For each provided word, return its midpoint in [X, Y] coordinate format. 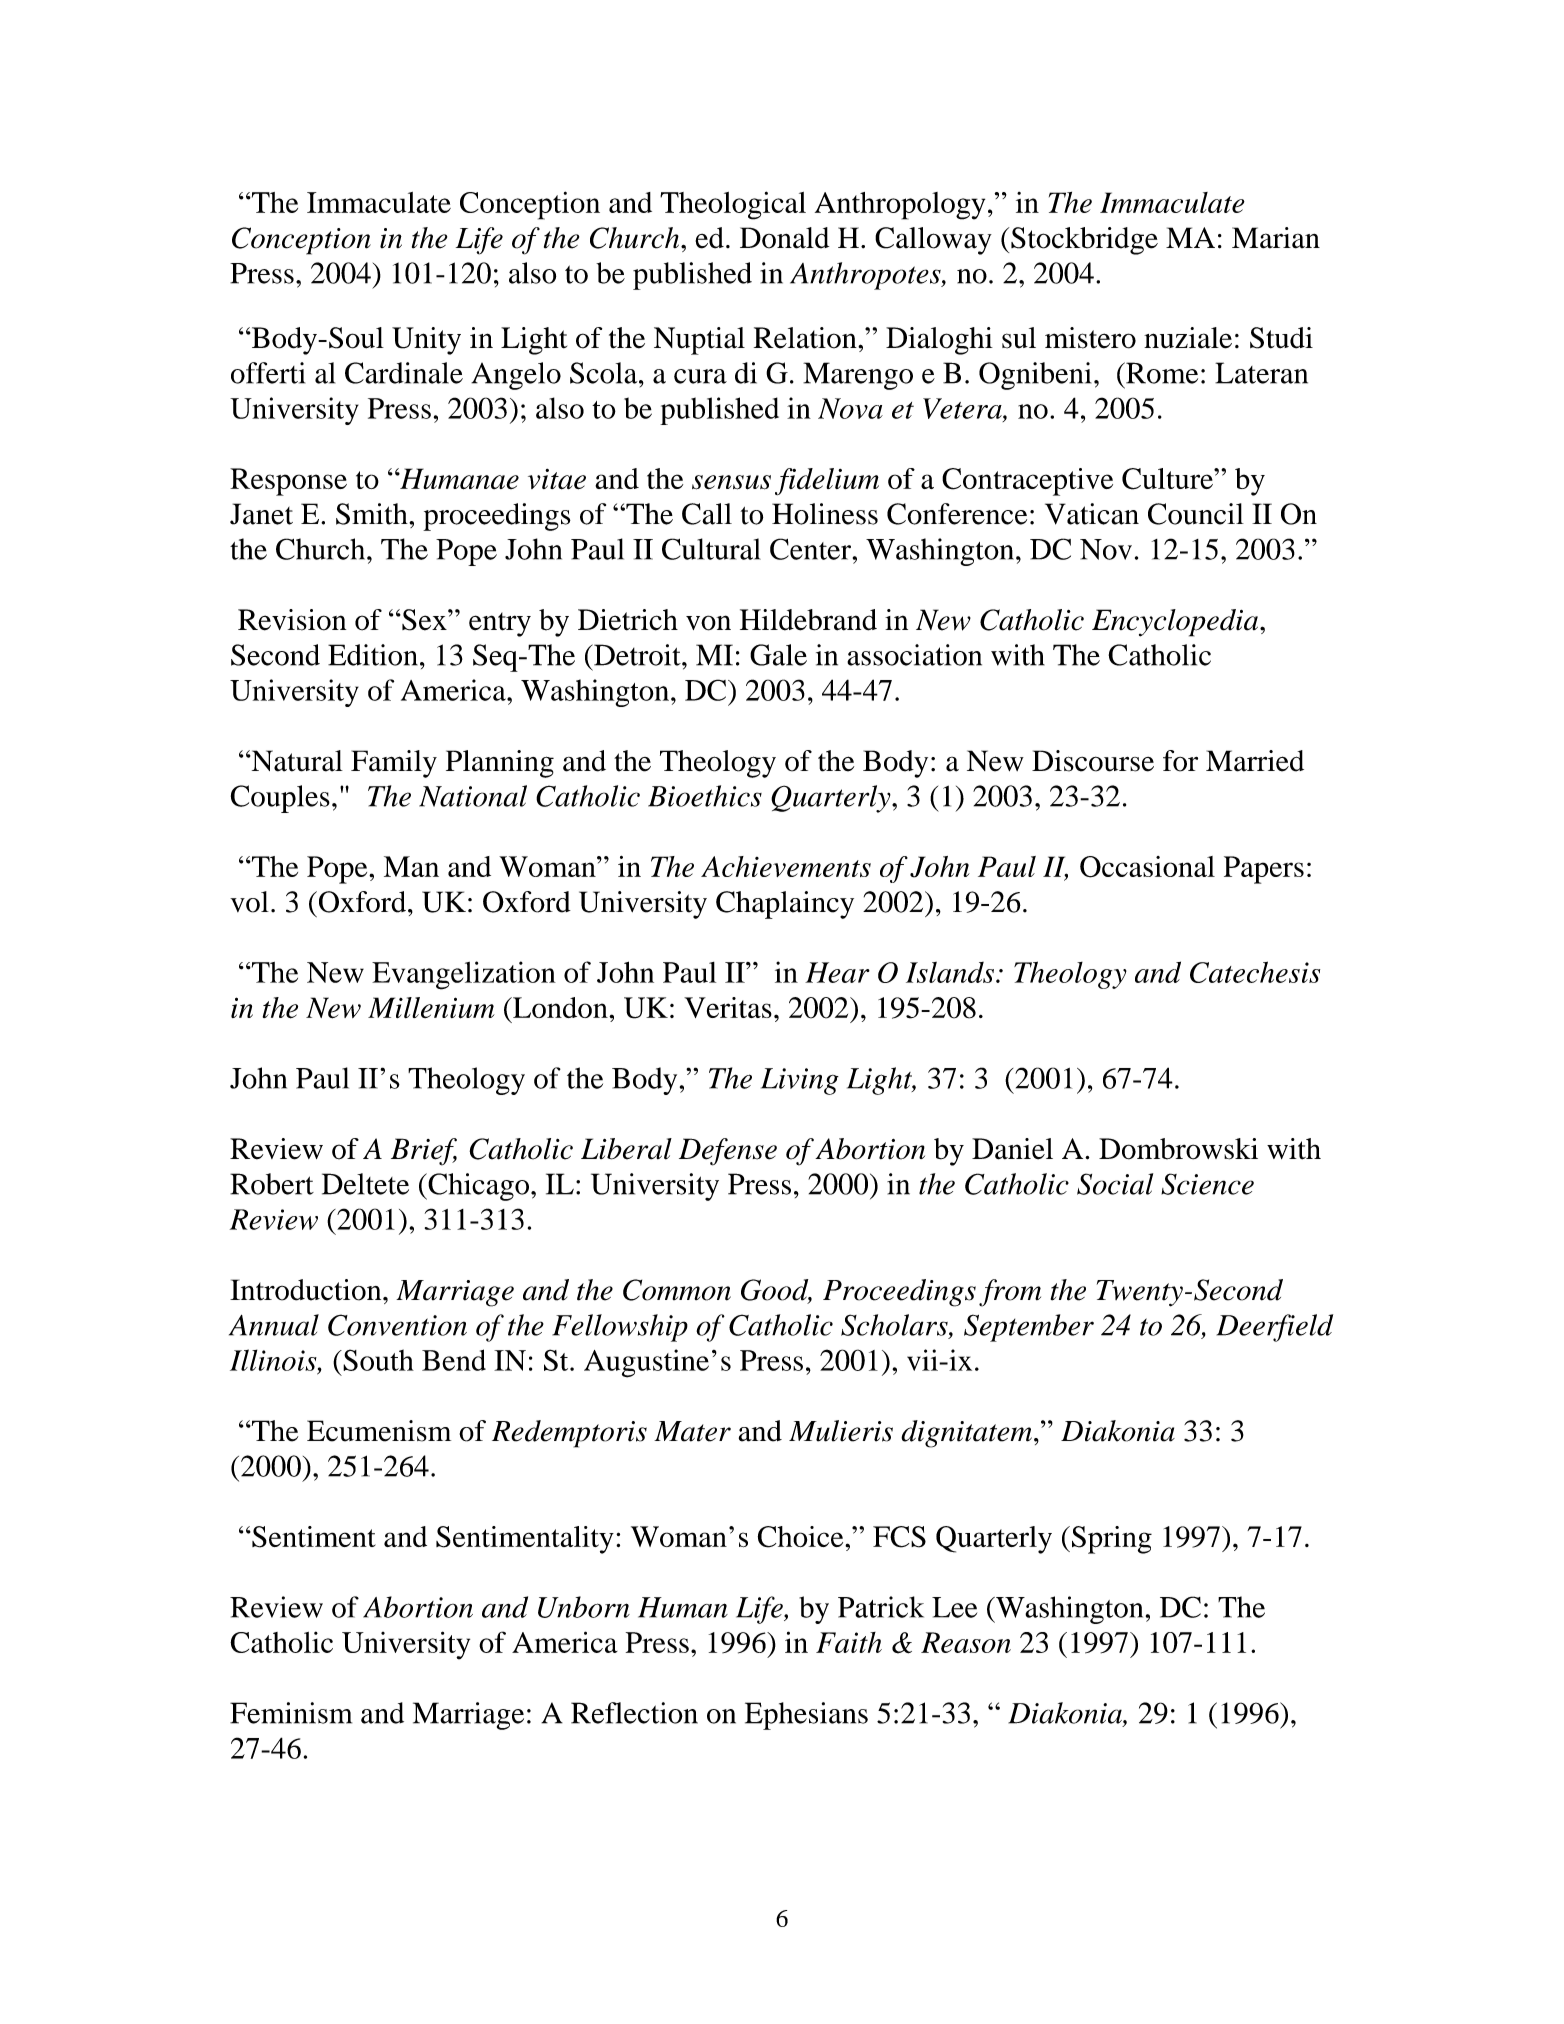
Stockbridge [1084, 241]
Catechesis [1255, 972]
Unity [426, 341]
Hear [837, 972]
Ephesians [806, 1716]
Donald [784, 238]
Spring [1112, 1540]
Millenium [431, 1008]
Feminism [291, 1713]
